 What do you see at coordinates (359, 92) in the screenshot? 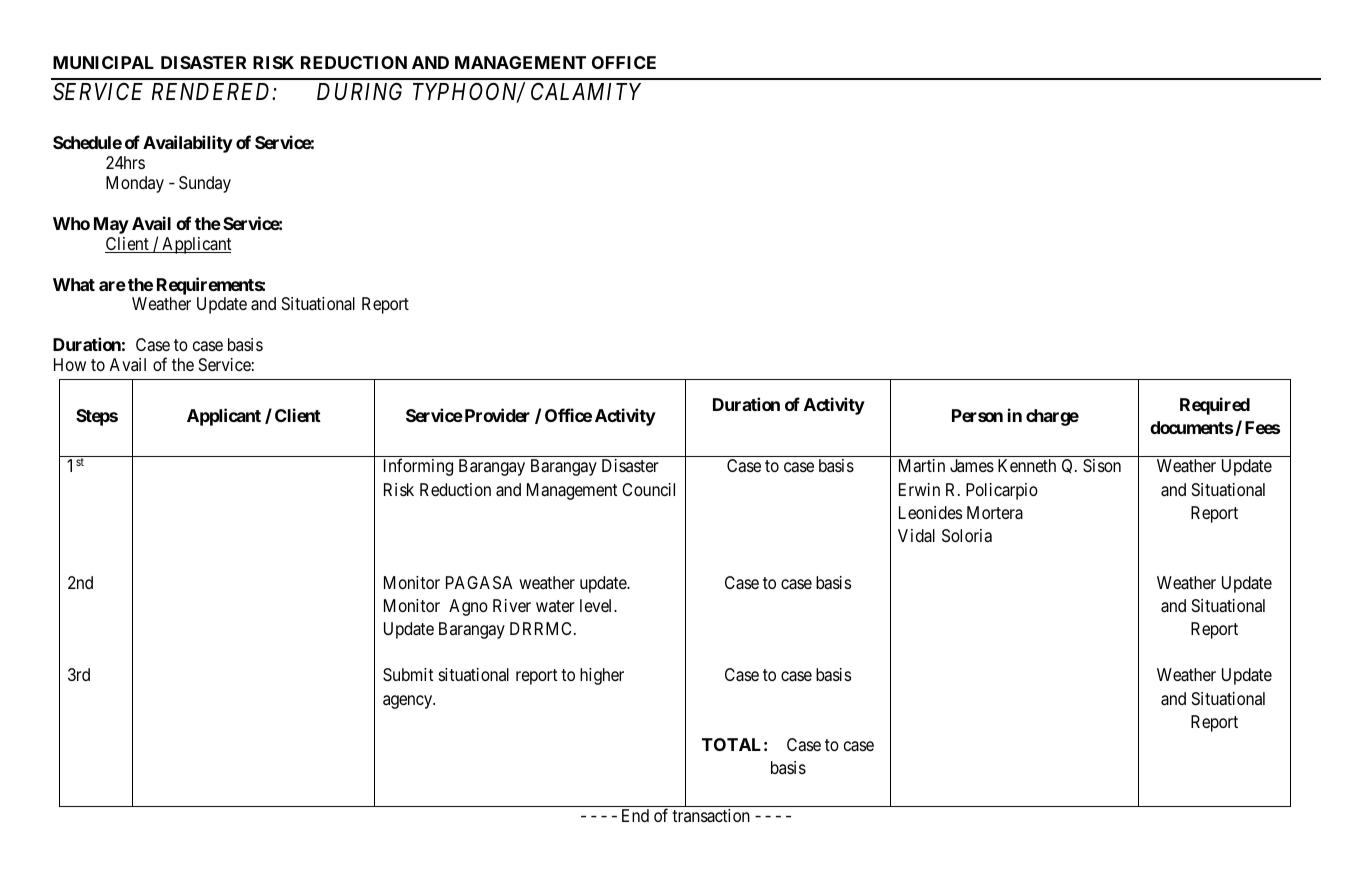
I see `DURING` at bounding box center [359, 92].
